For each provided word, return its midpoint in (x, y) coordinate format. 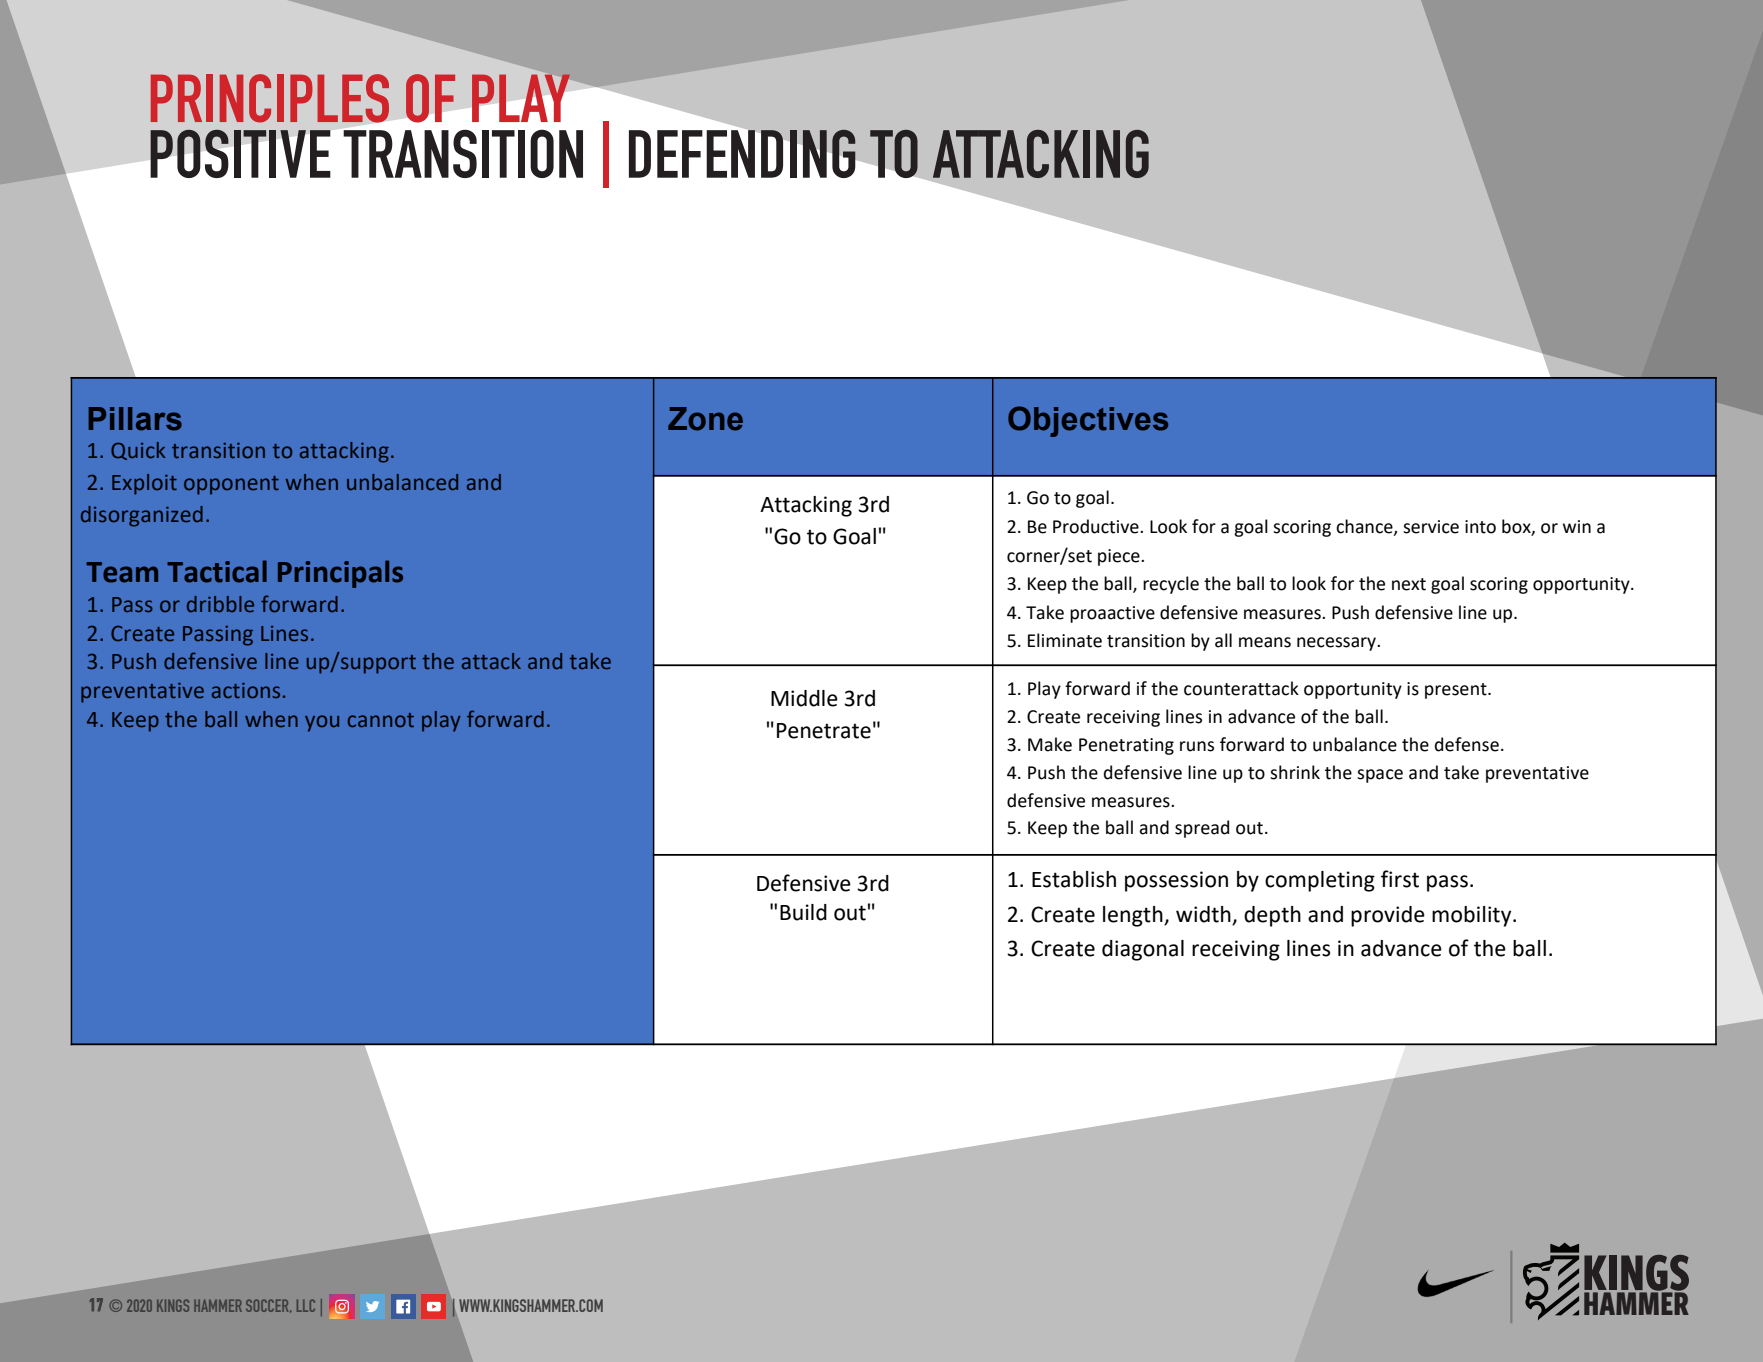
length (1134, 916)
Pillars (135, 419)
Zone (705, 419)
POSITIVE (240, 153)
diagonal (1143, 950)
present (1457, 691)
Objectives (1088, 421)
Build (803, 912)
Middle (804, 698)
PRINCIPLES (270, 98)
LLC (306, 1305)
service (1431, 527)
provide (1388, 916)
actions (246, 691)
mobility (1473, 916)
